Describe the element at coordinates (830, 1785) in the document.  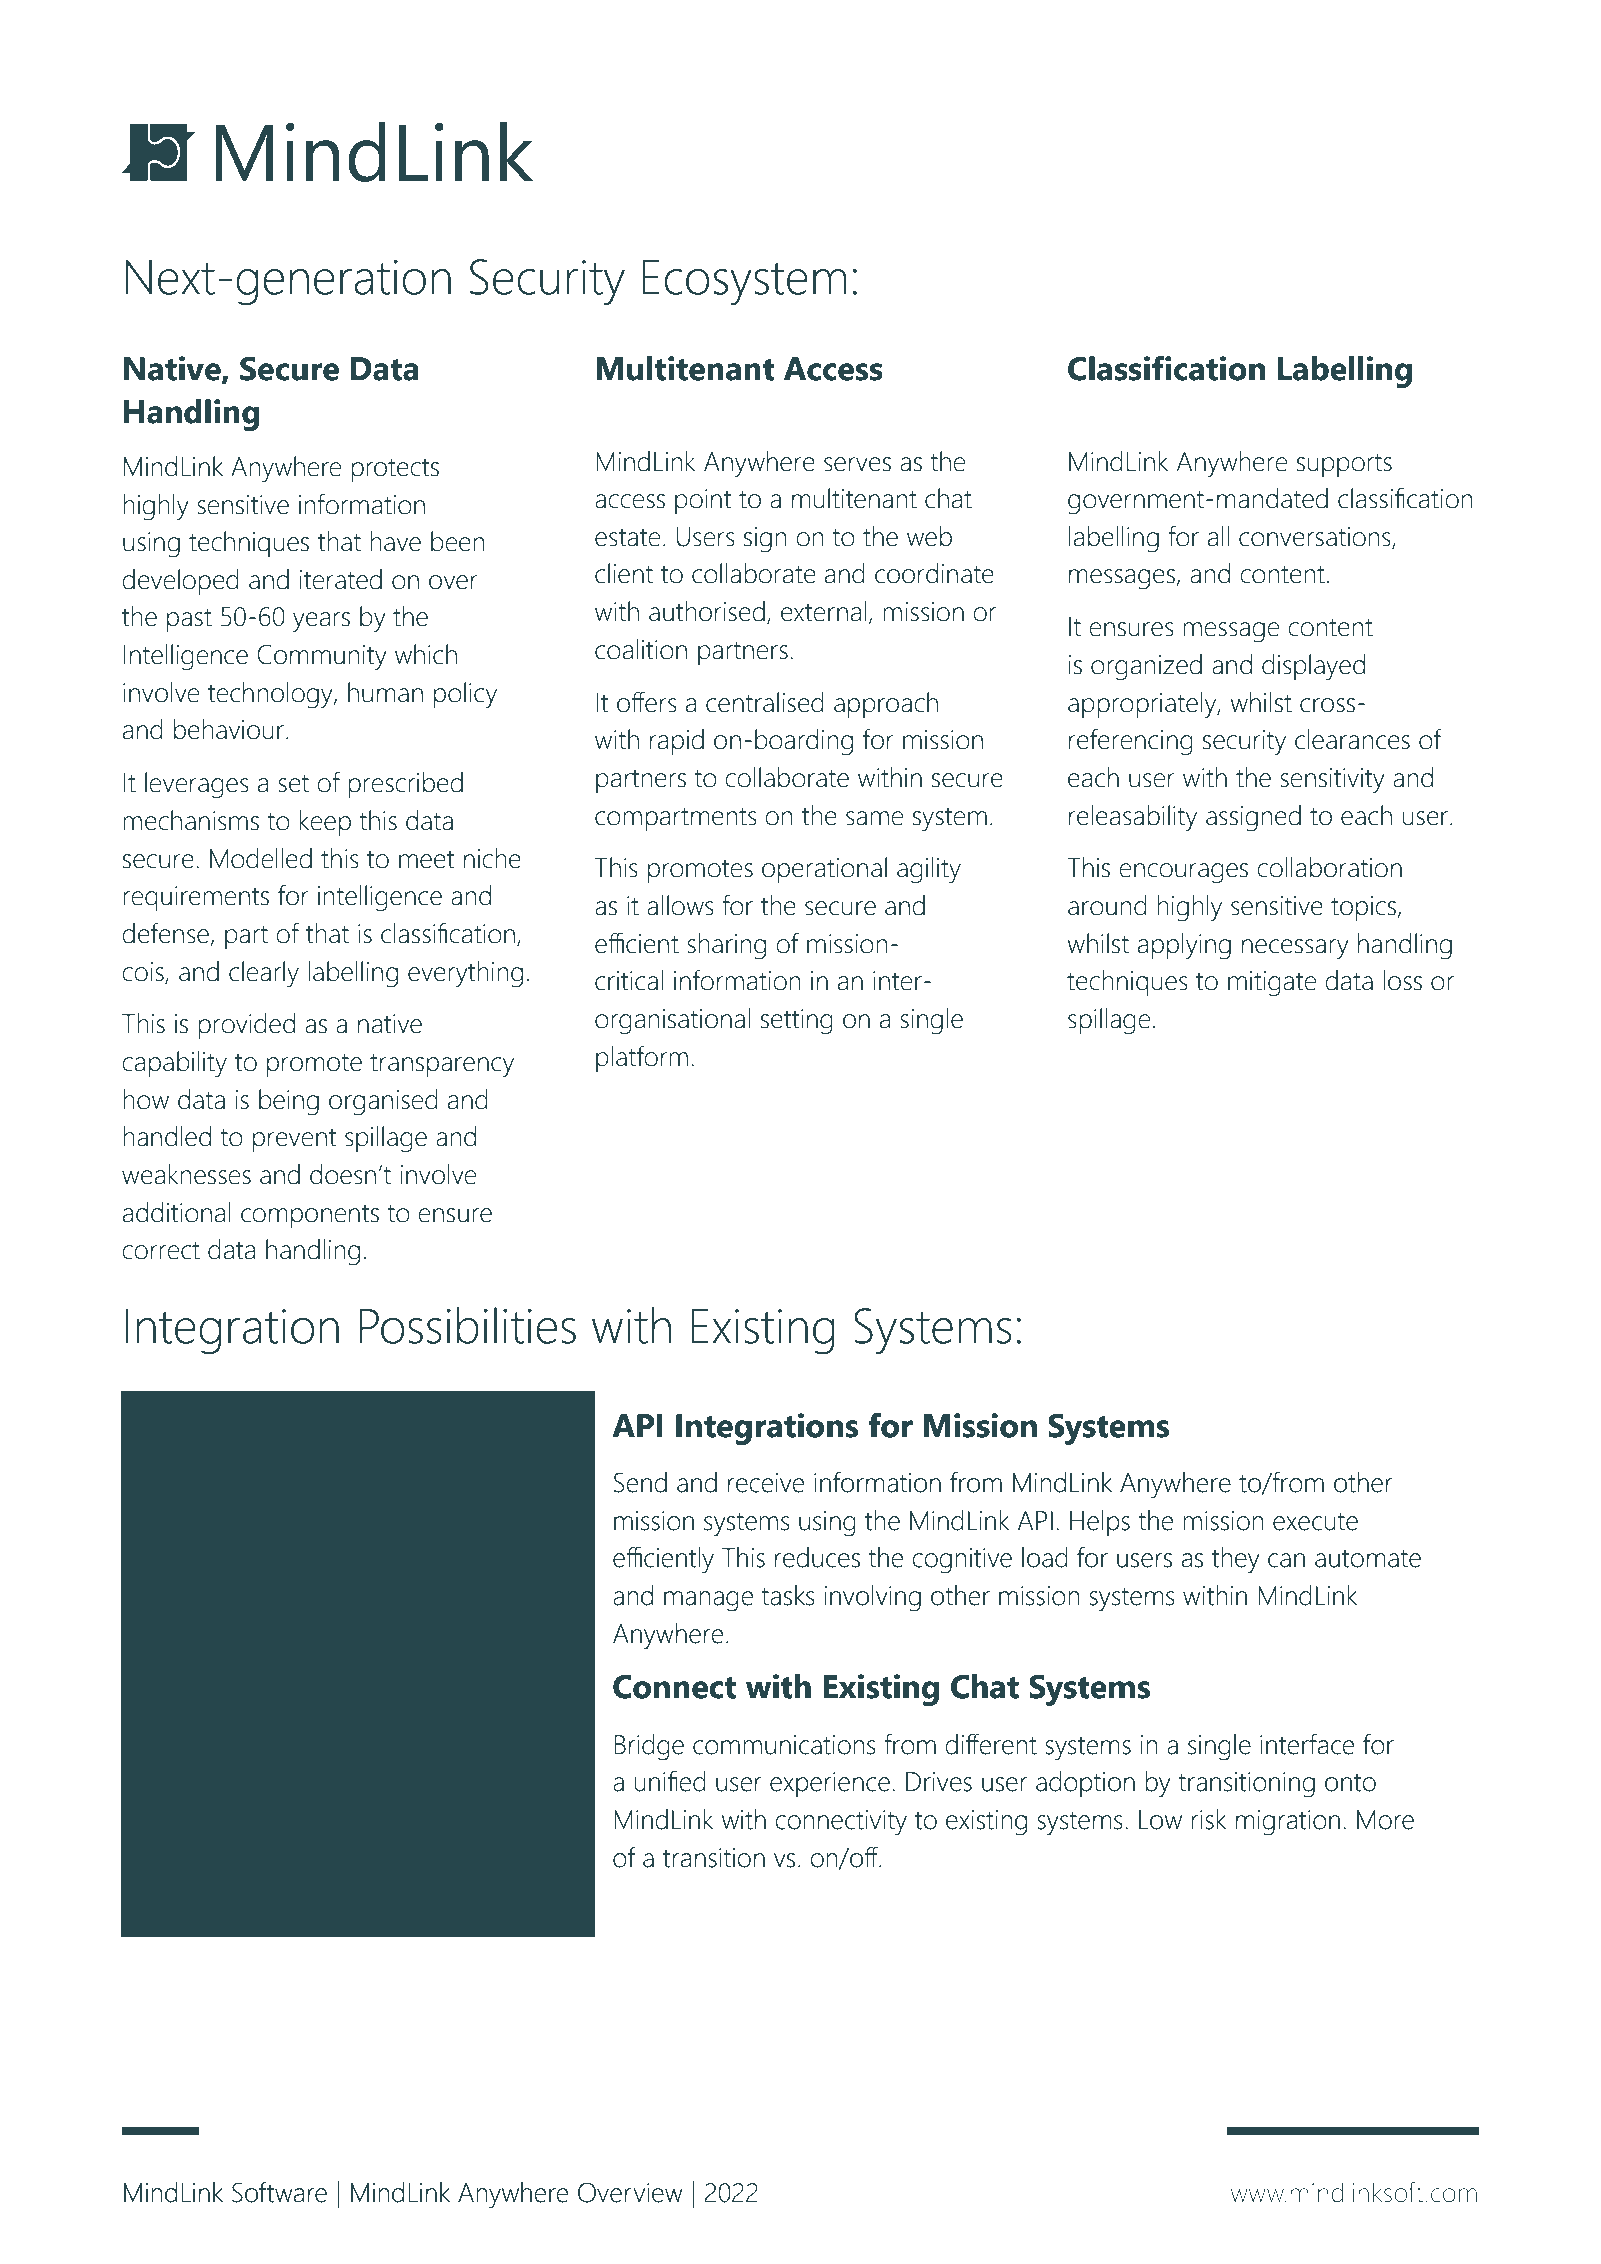
I see `experience` at that location.
